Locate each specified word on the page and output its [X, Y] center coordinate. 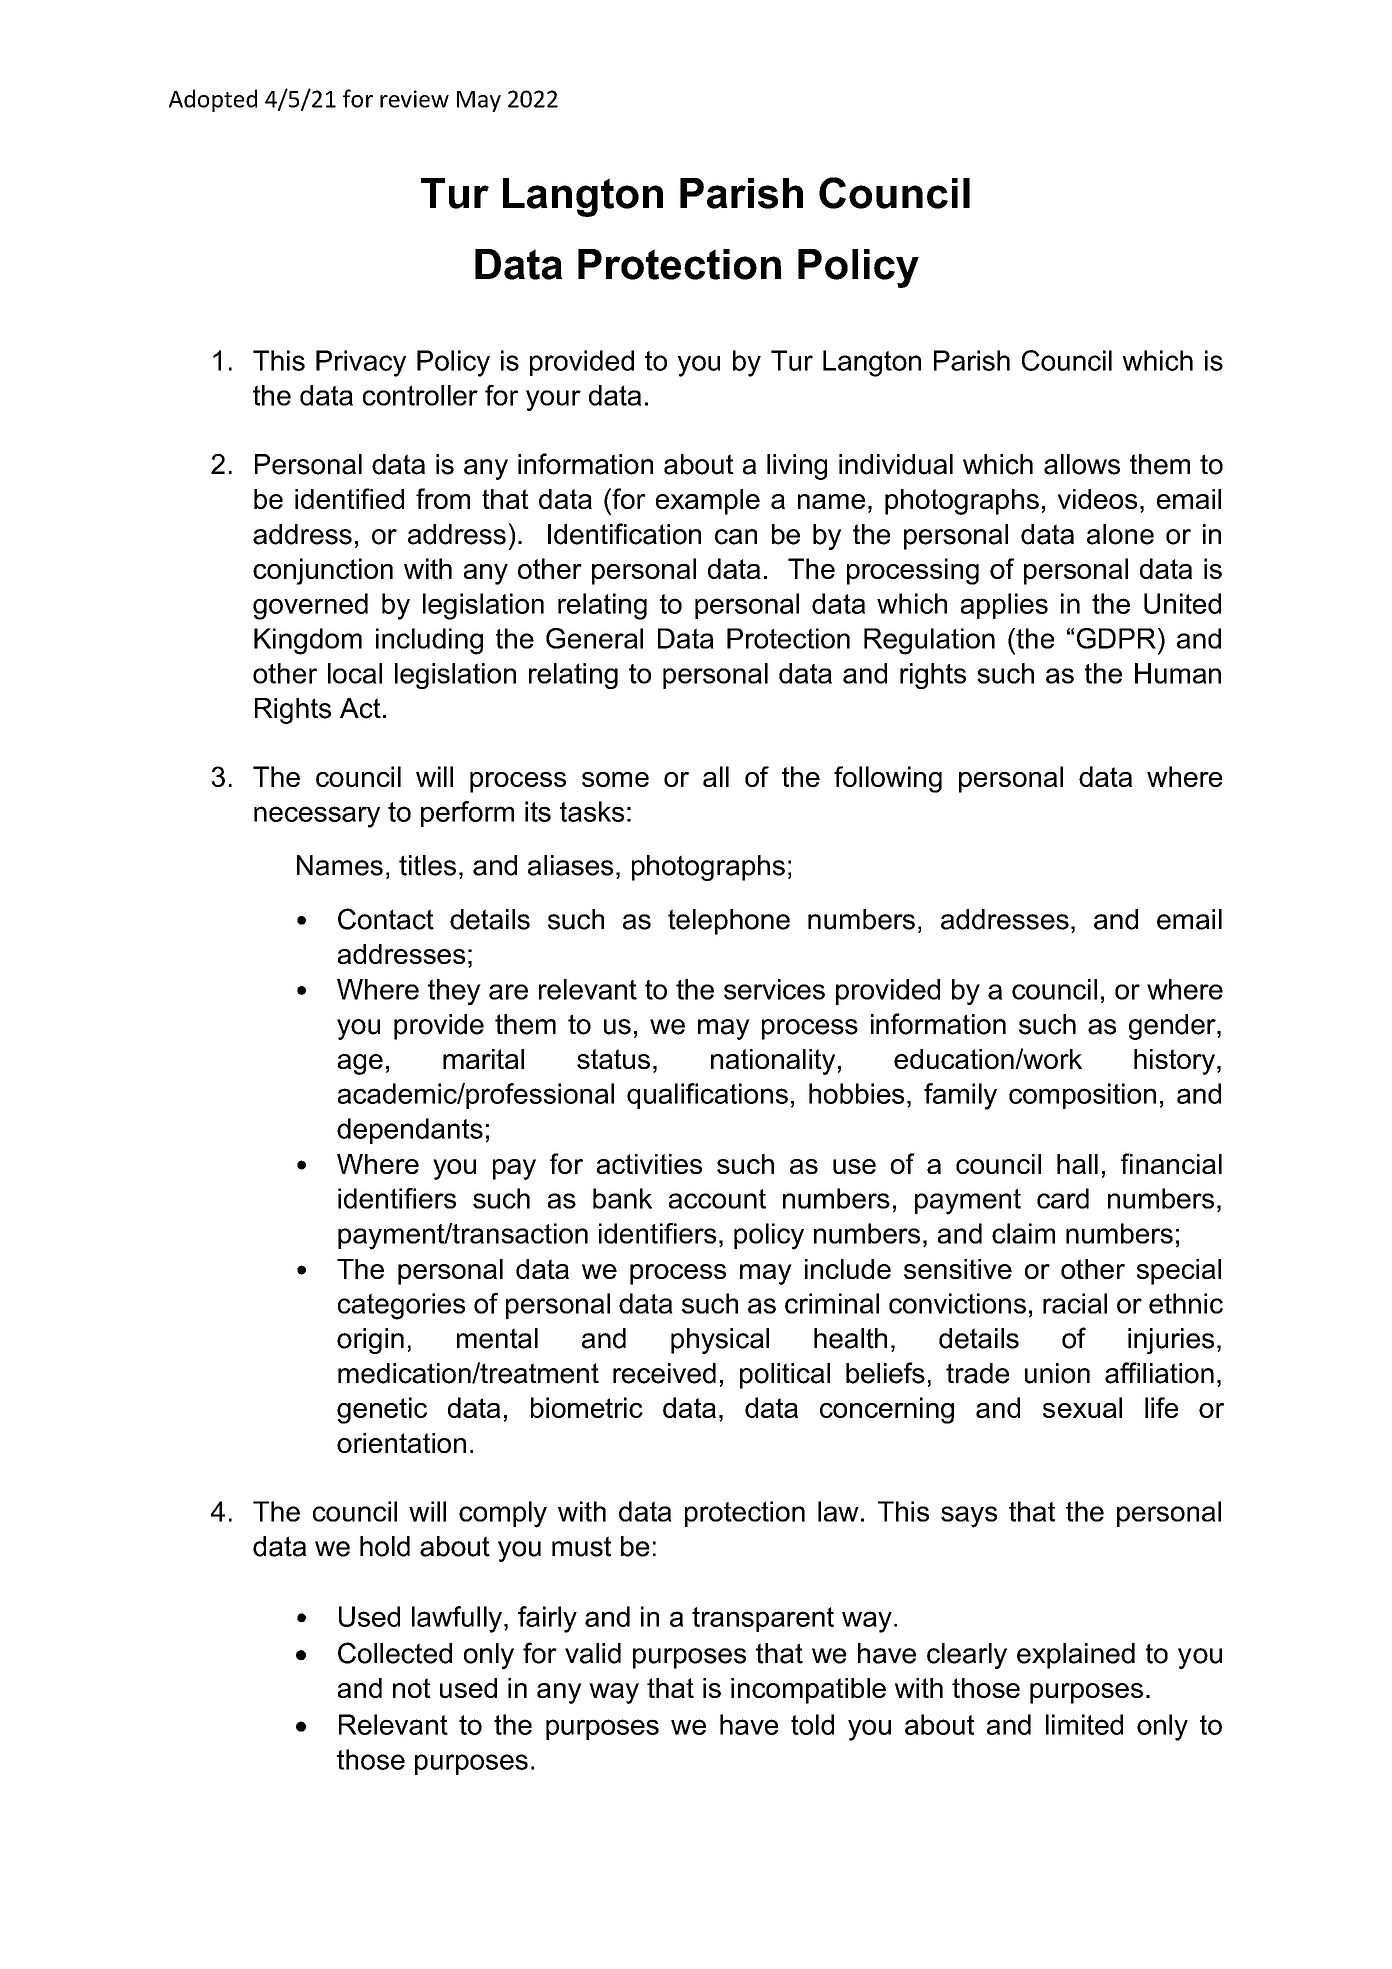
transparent [763, 1619]
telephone [729, 922]
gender [1173, 1027]
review [414, 99]
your [553, 400]
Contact [386, 919]
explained [1076, 1656]
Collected [395, 1653]
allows [1082, 464]
